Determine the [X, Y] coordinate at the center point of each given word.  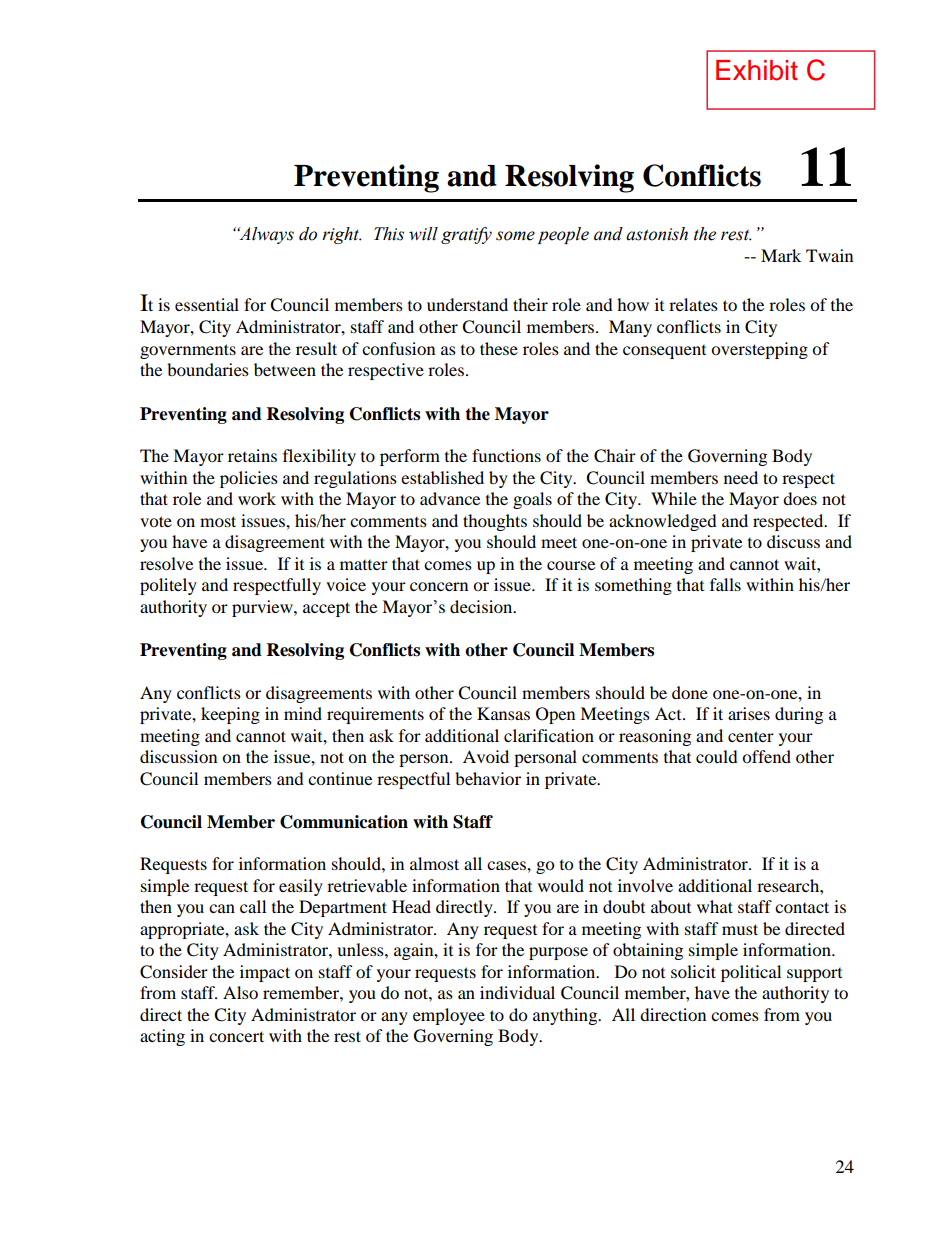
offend [766, 756]
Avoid [486, 756]
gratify [466, 235]
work [257, 498]
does [800, 498]
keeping [230, 715]
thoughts [495, 522]
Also [240, 992]
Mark [781, 255]
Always [265, 235]
